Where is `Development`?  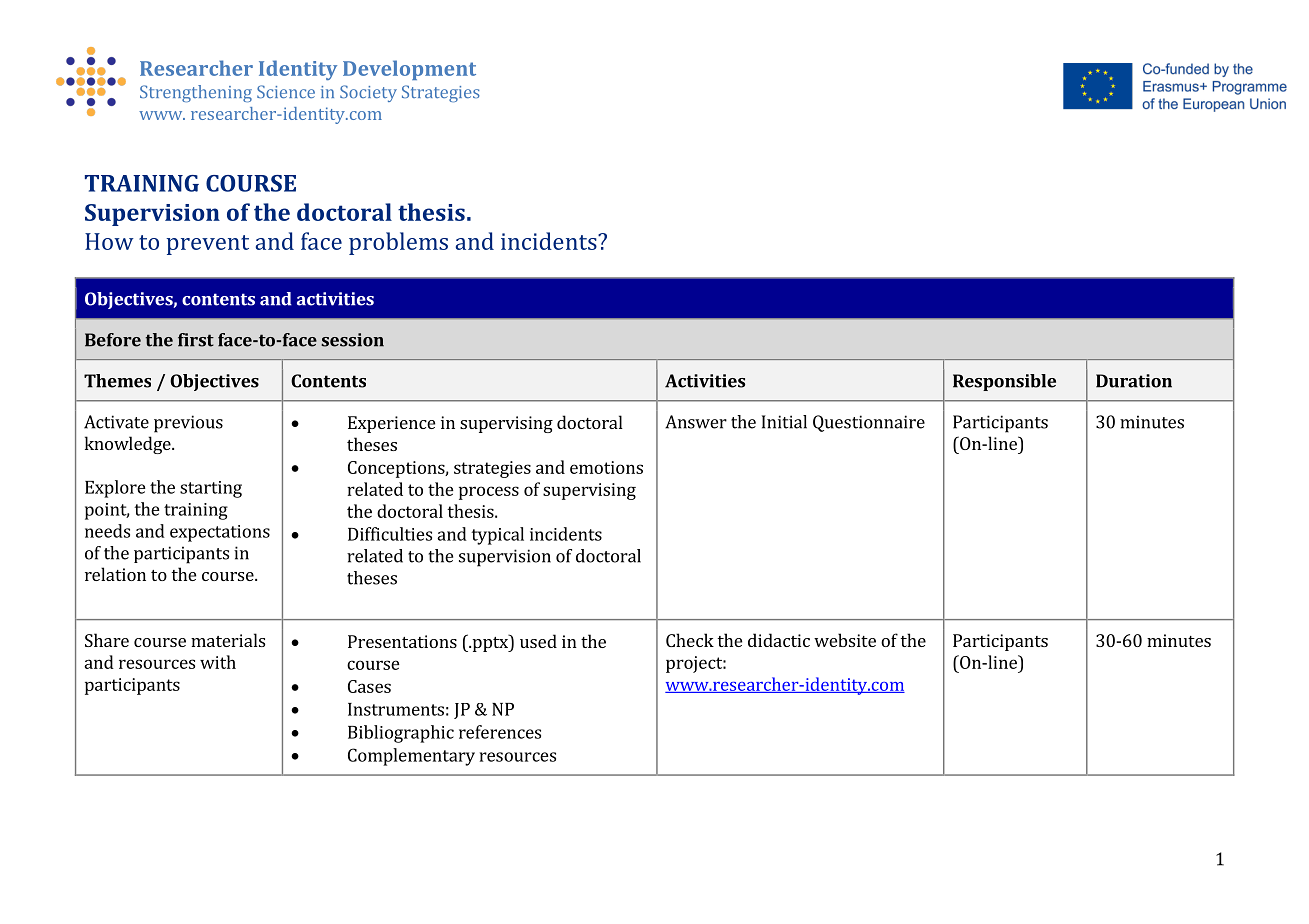 Development is located at coordinates (409, 70).
